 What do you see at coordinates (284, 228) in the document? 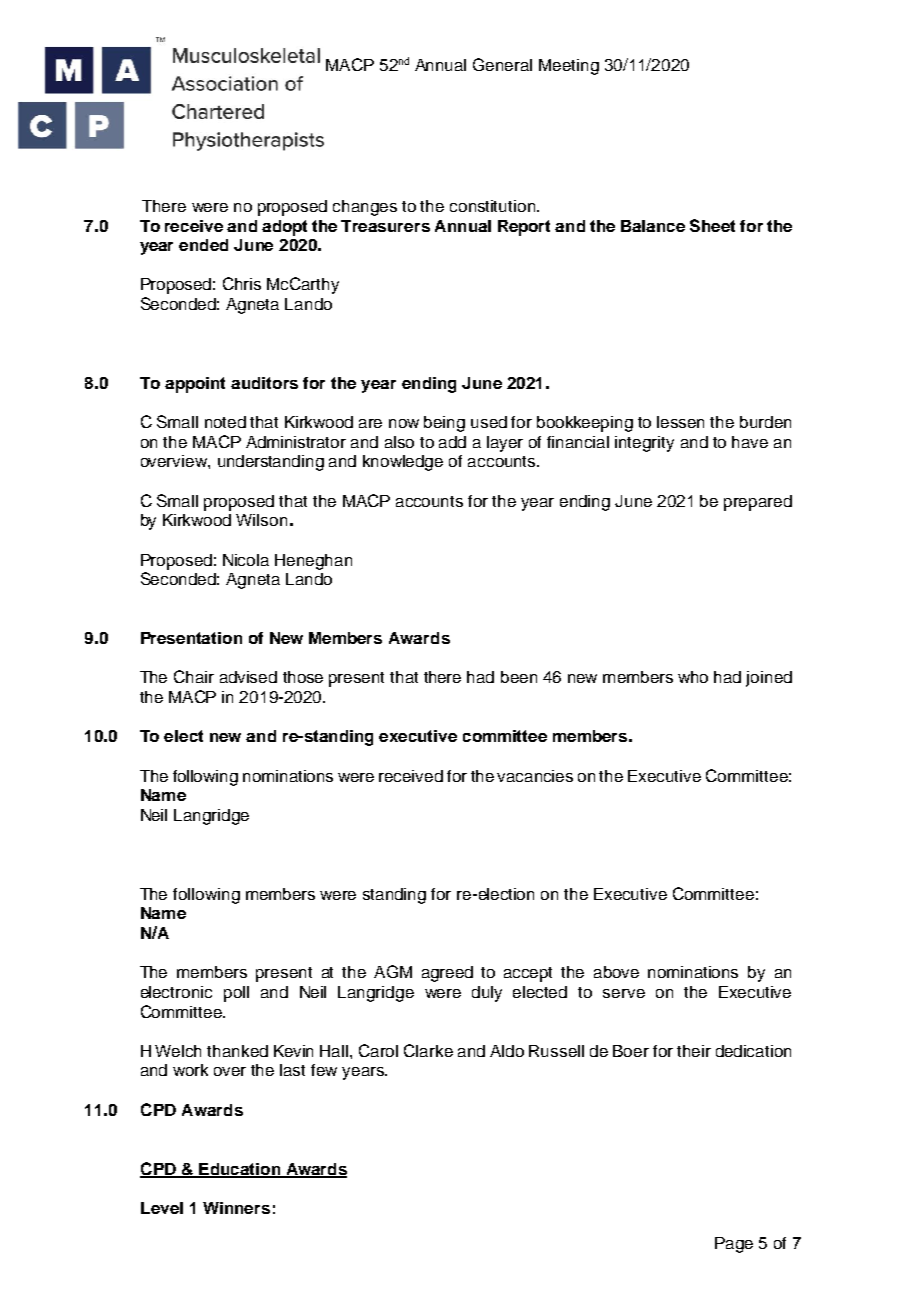
I see `adopt` at bounding box center [284, 228].
